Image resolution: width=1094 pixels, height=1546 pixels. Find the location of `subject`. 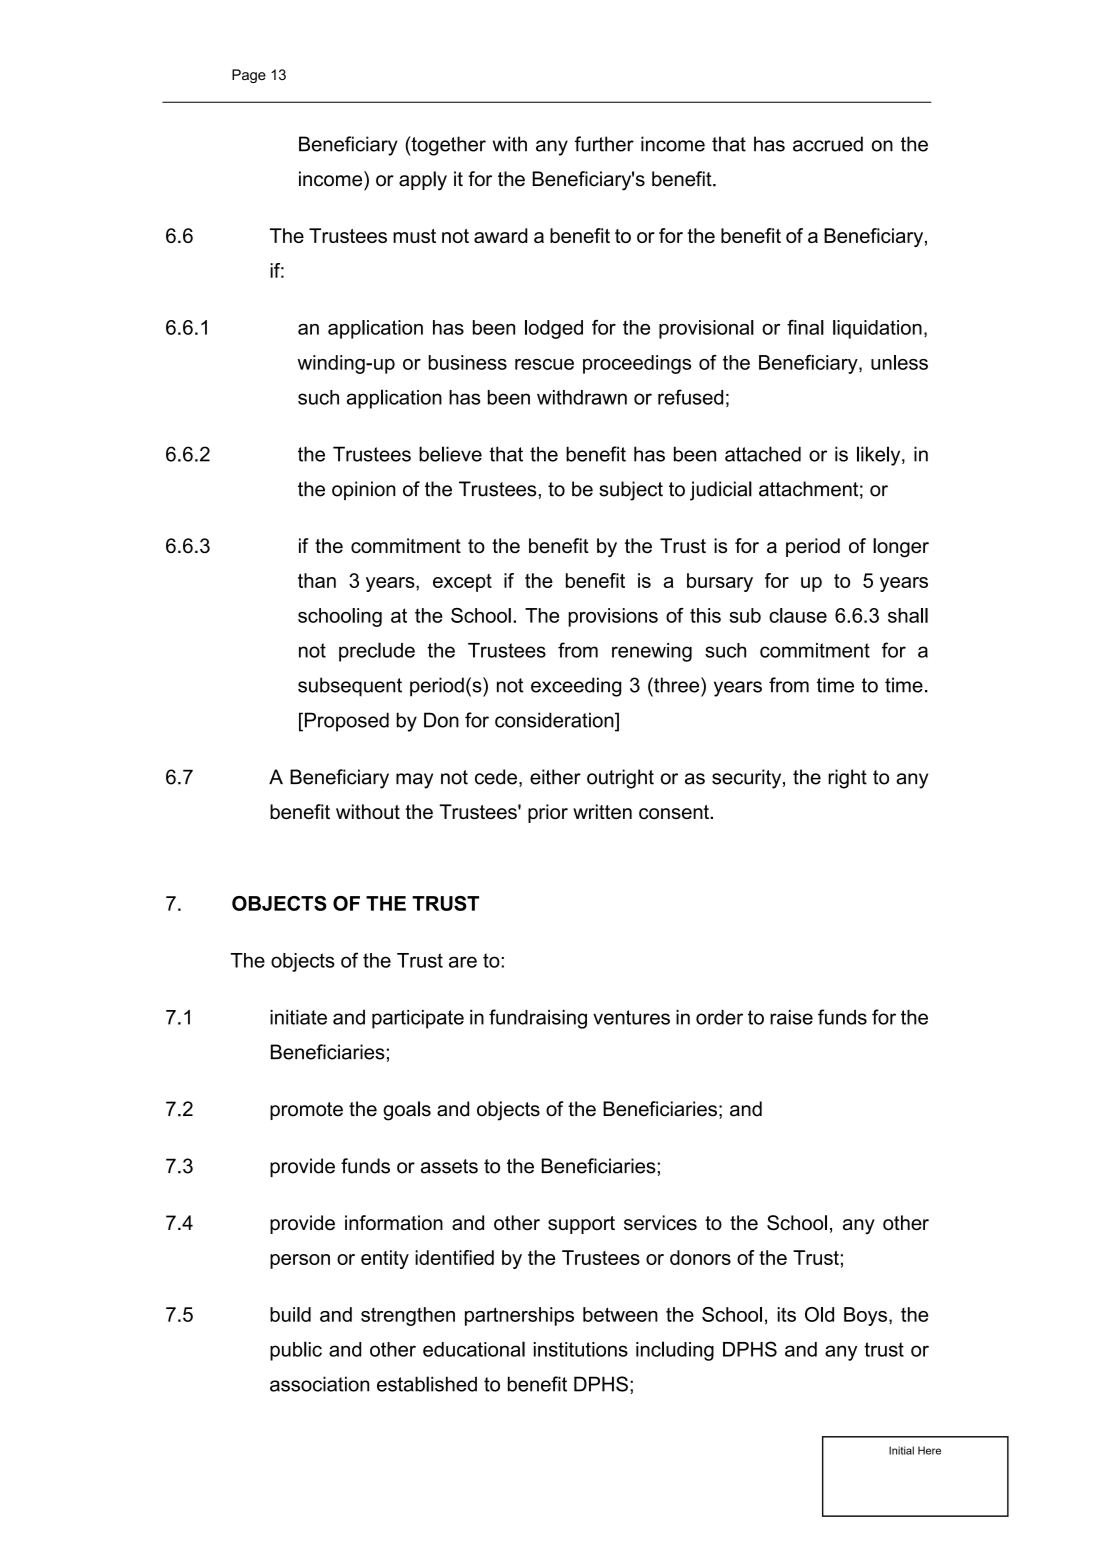

subject is located at coordinates (631, 491).
